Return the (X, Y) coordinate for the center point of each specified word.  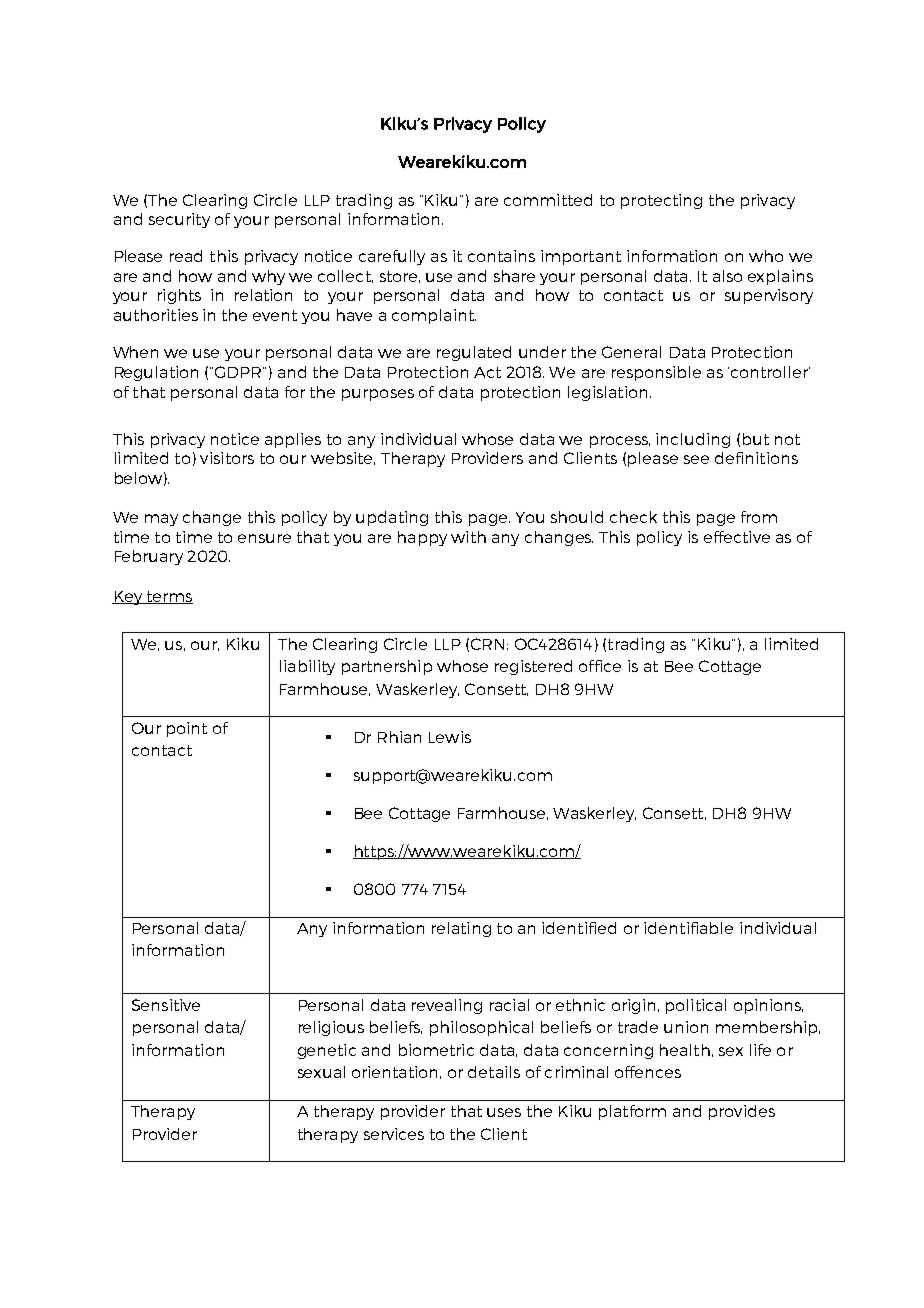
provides (742, 1112)
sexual (321, 1072)
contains (501, 256)
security (179, 220)
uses (504, 1112)
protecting (661, 201)
